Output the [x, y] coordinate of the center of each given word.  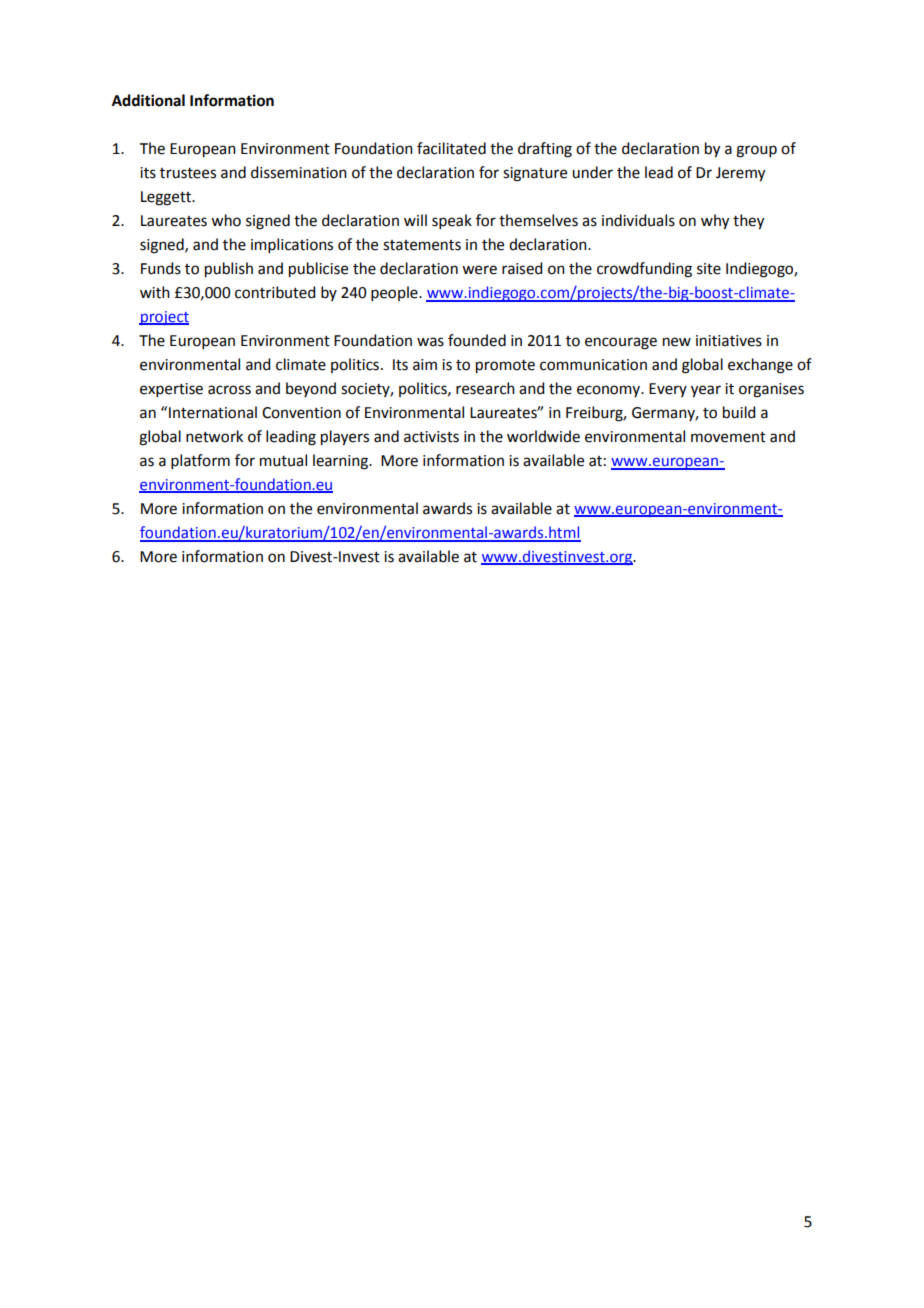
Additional [148, 100]
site [709, 269]
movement [728, 437]
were [479, 270]
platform [200, 461]
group [756, 151]
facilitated [451, 148]
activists [431, 437]
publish [229, 270]
